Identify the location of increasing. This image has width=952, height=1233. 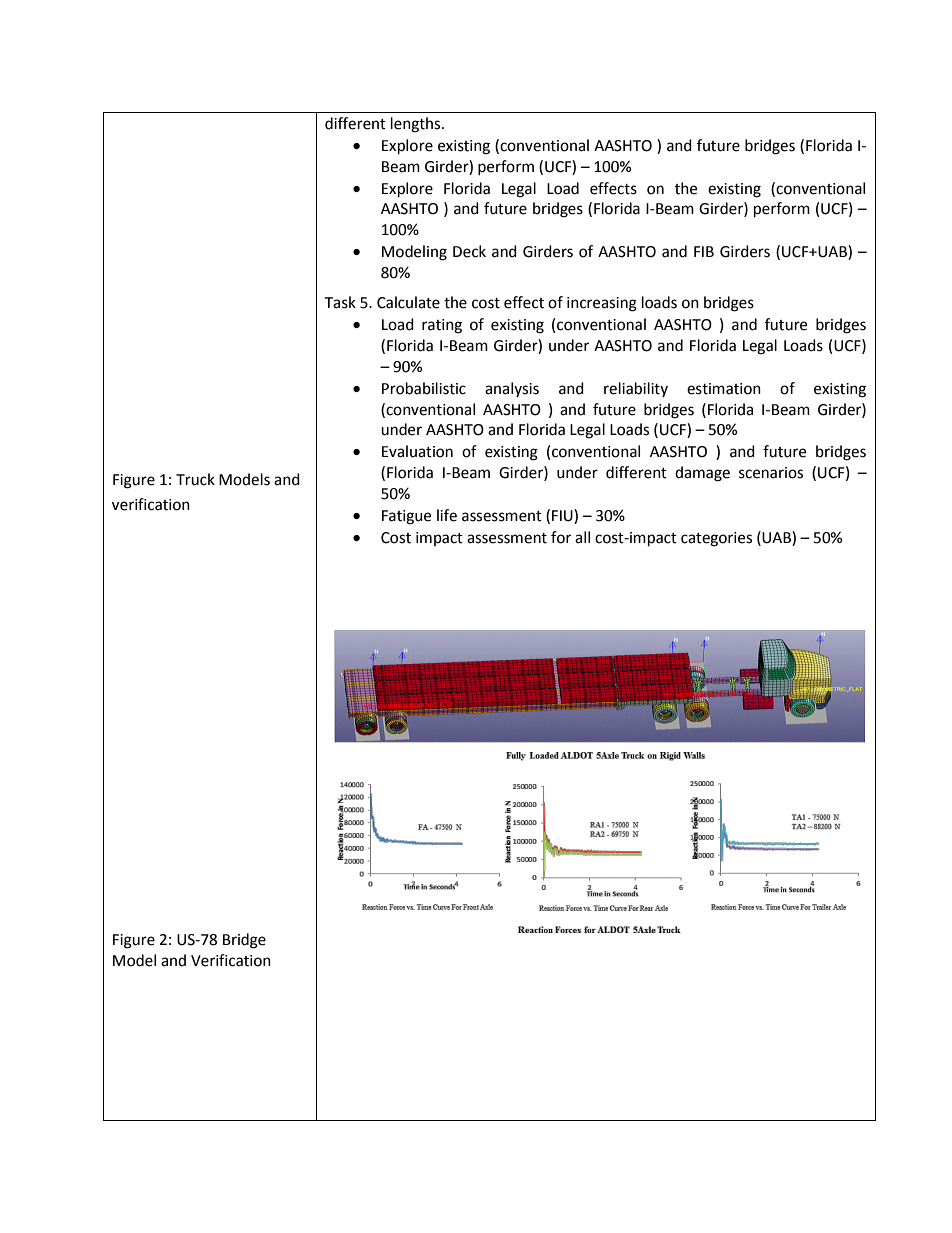
(602, 304).
